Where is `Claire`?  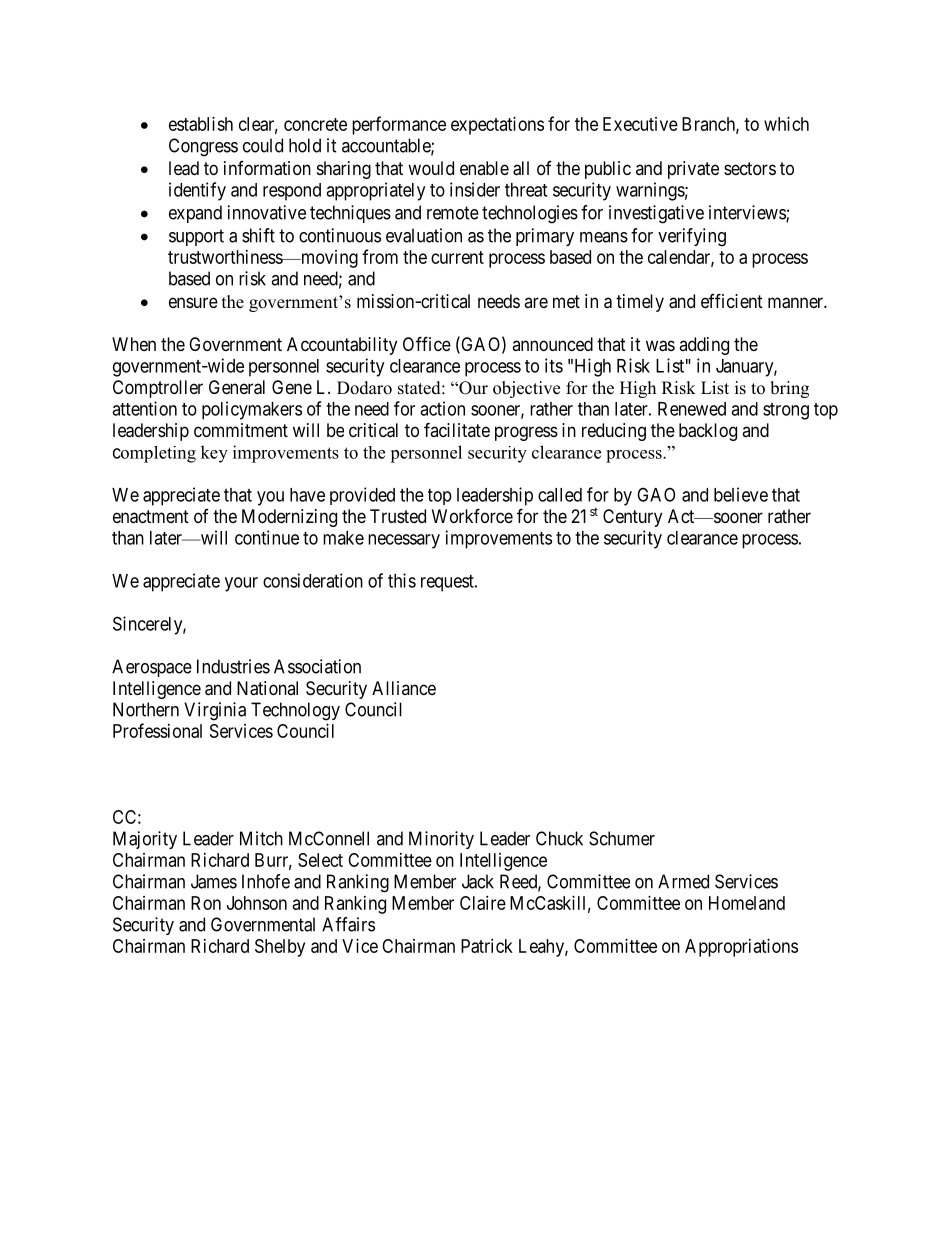 Claire is located at coordinates (483, 903).
